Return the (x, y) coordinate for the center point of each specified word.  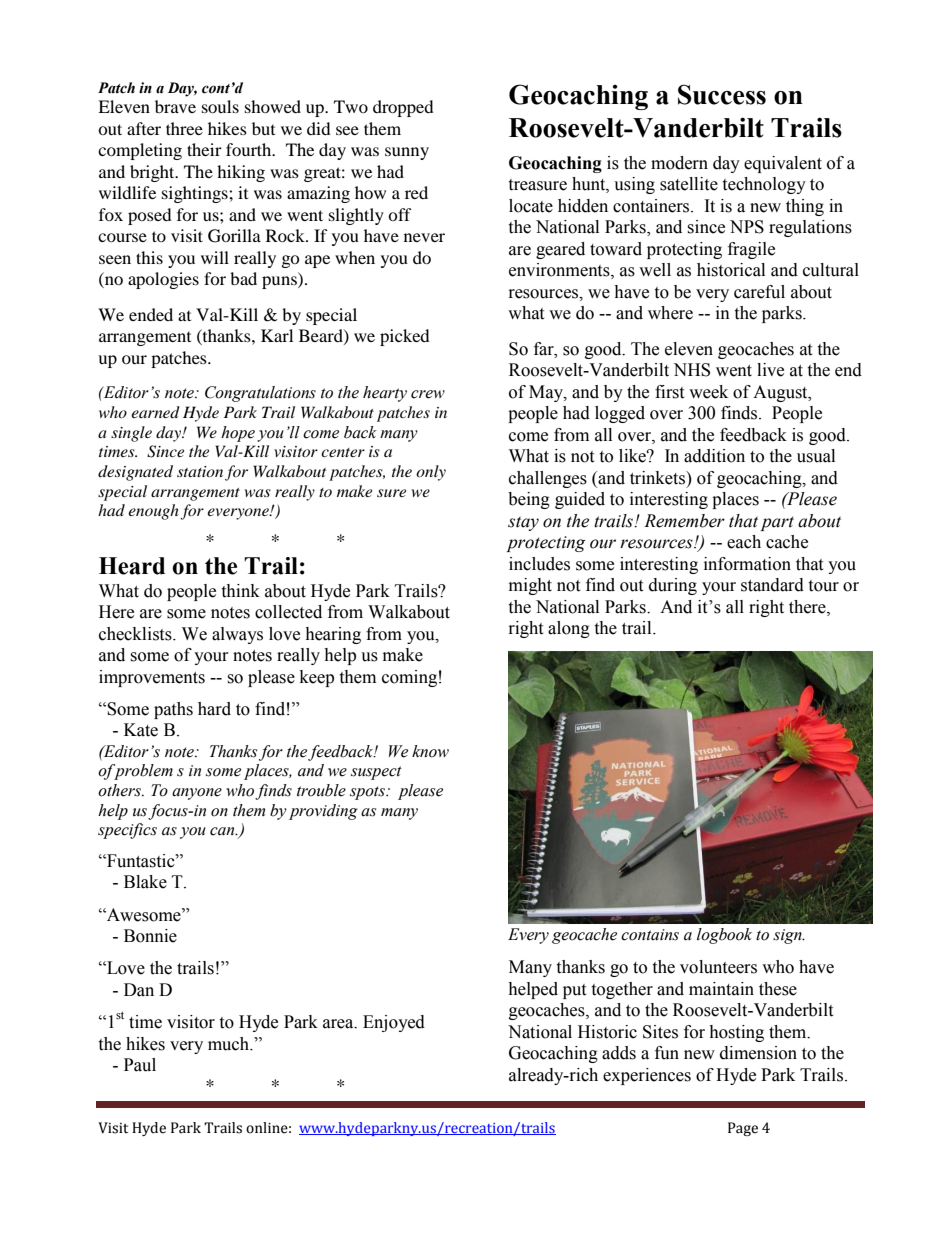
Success (722, 94)
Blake (145, 882)
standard (772, 585)
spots (368, 793)
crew (428, 394)
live (770, 370)
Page (743, 1129)
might (530, 586)
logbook (724, 936)
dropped (403, 108)
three (184, 128)
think (240, 591)
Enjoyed (394, 1023)
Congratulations (260, 394)
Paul (140, 1065)
